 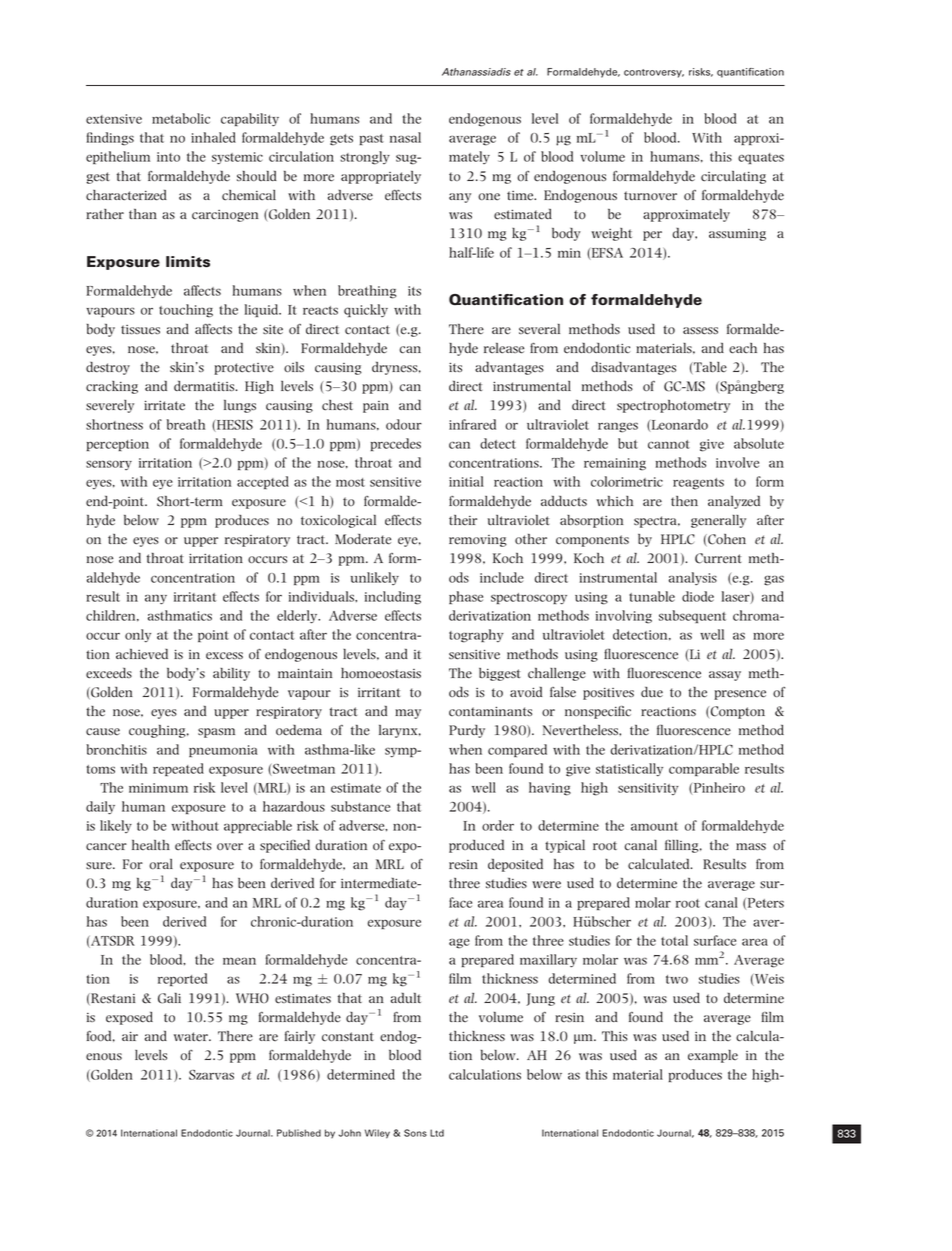 I want to click on Table, so click(x=709, y=367).
